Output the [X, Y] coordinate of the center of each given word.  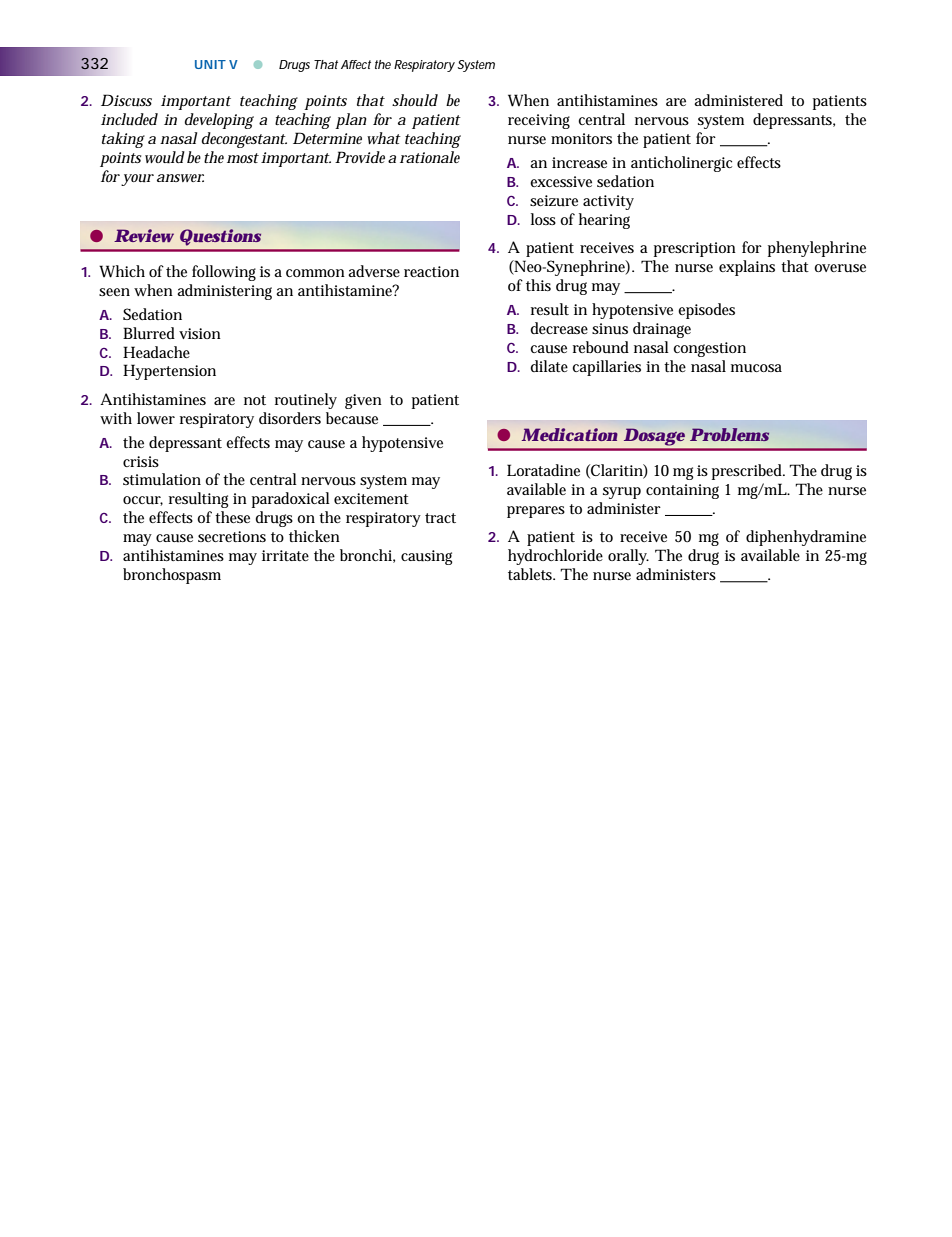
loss [543, 219]
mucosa [756, 368]
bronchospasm [172, 576]
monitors [581, 138]
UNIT [210, 64]
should [415, 100]
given [363, 401]
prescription [695, 249]
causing [427, 557]
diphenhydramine [806, 538]
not [255, 400]
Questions [220, 237]
